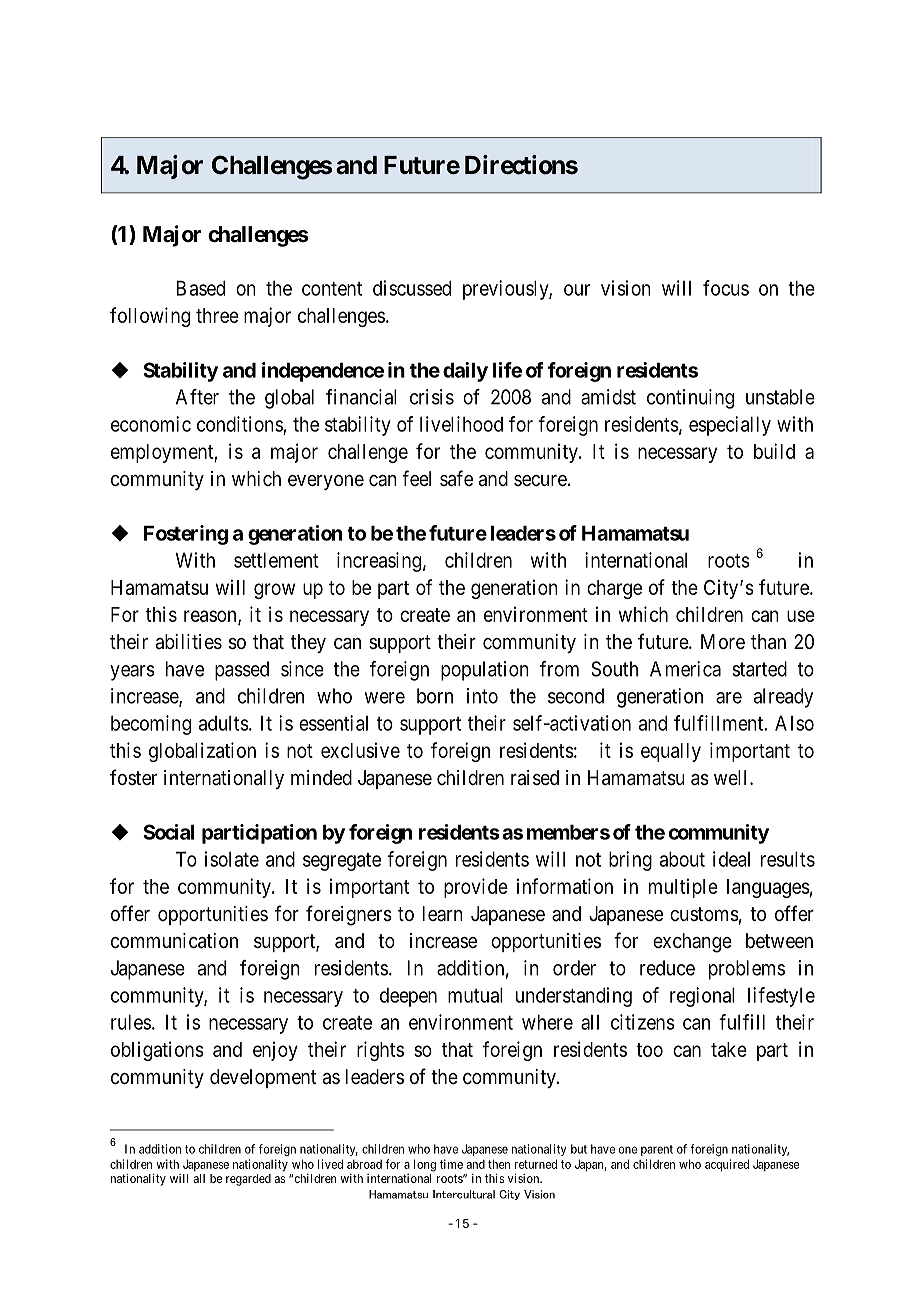 The image size is (924, 1308). Describe the element at coordinates (248, 1180) in the page. I see `regarded` at that location.
